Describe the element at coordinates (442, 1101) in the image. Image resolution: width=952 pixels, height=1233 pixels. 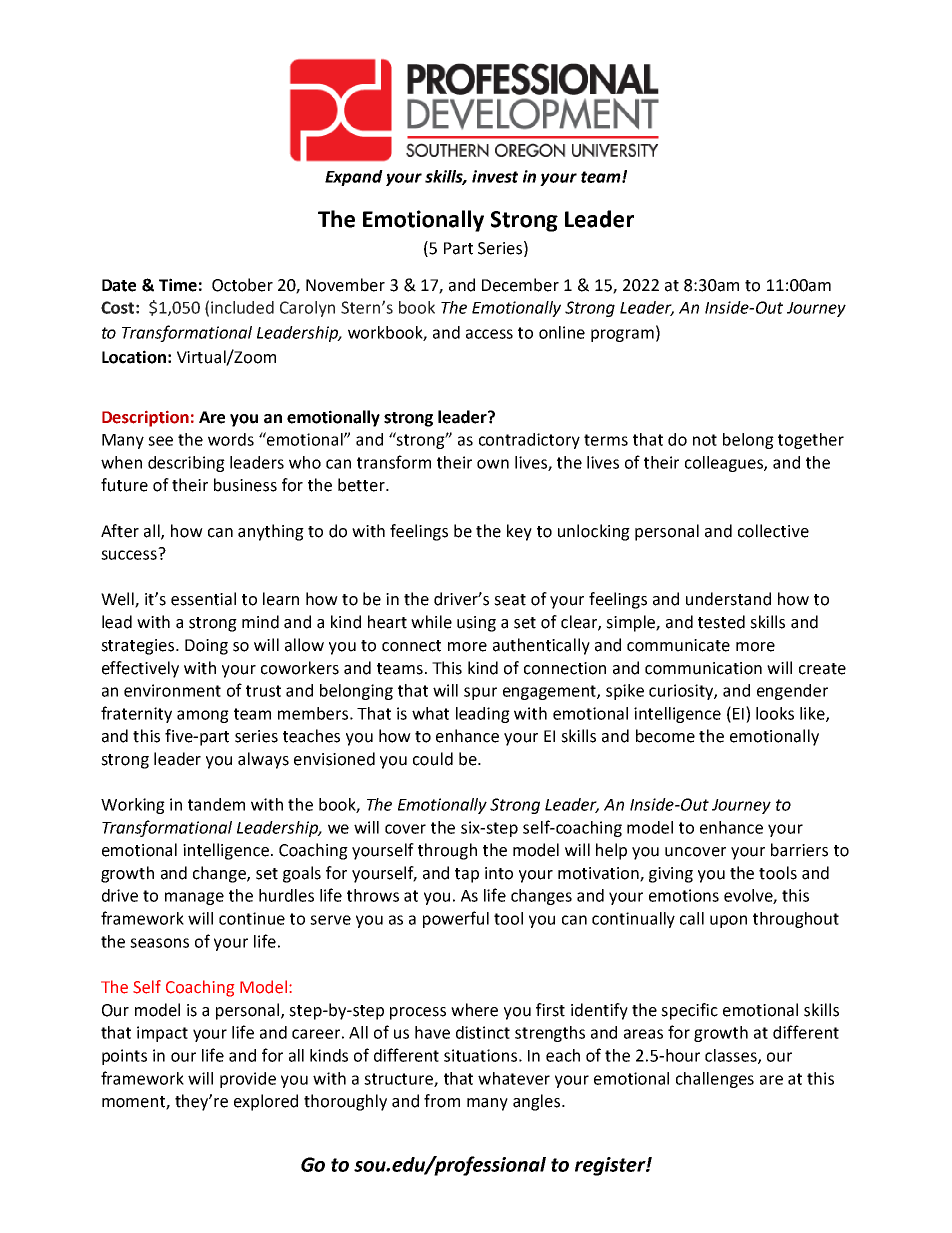
I see `from` at that location.
